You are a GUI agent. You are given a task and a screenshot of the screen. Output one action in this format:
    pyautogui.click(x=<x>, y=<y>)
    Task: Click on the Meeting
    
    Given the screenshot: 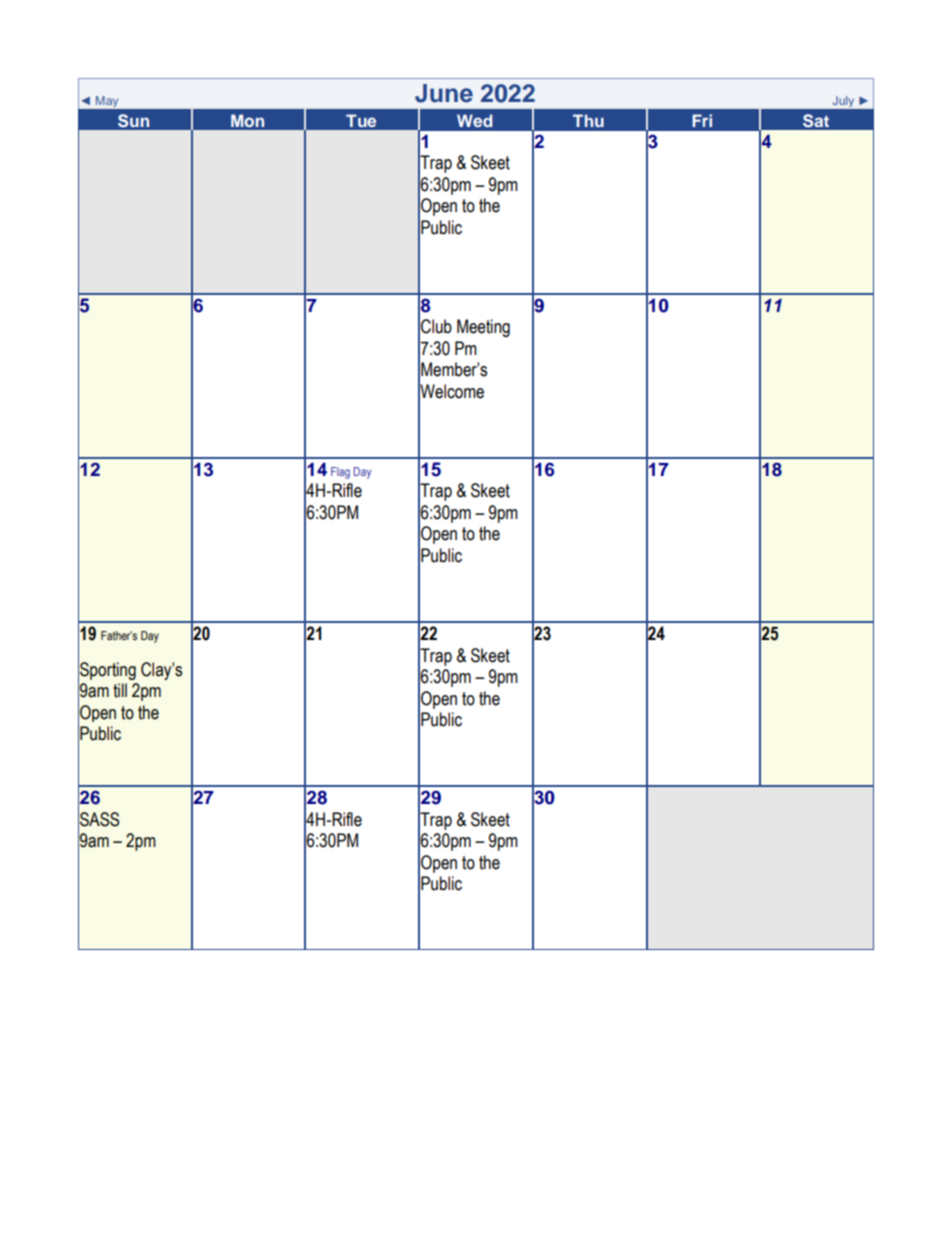 What is the action you would take?
    pyautogui.click(x=483, y=328)
